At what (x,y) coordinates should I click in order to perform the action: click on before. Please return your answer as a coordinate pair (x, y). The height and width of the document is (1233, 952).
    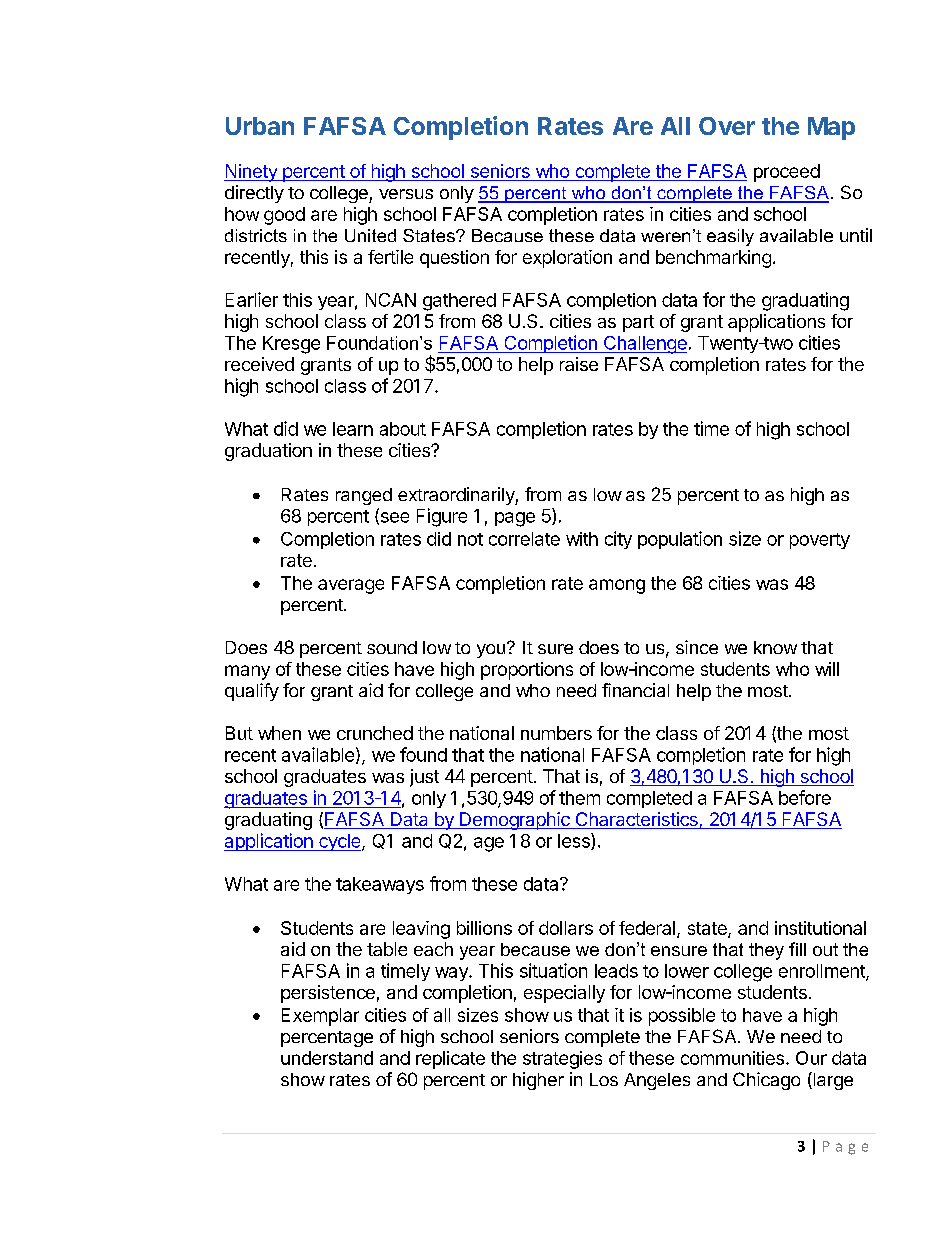
    Looking at the image, I should click on (805, 797).
